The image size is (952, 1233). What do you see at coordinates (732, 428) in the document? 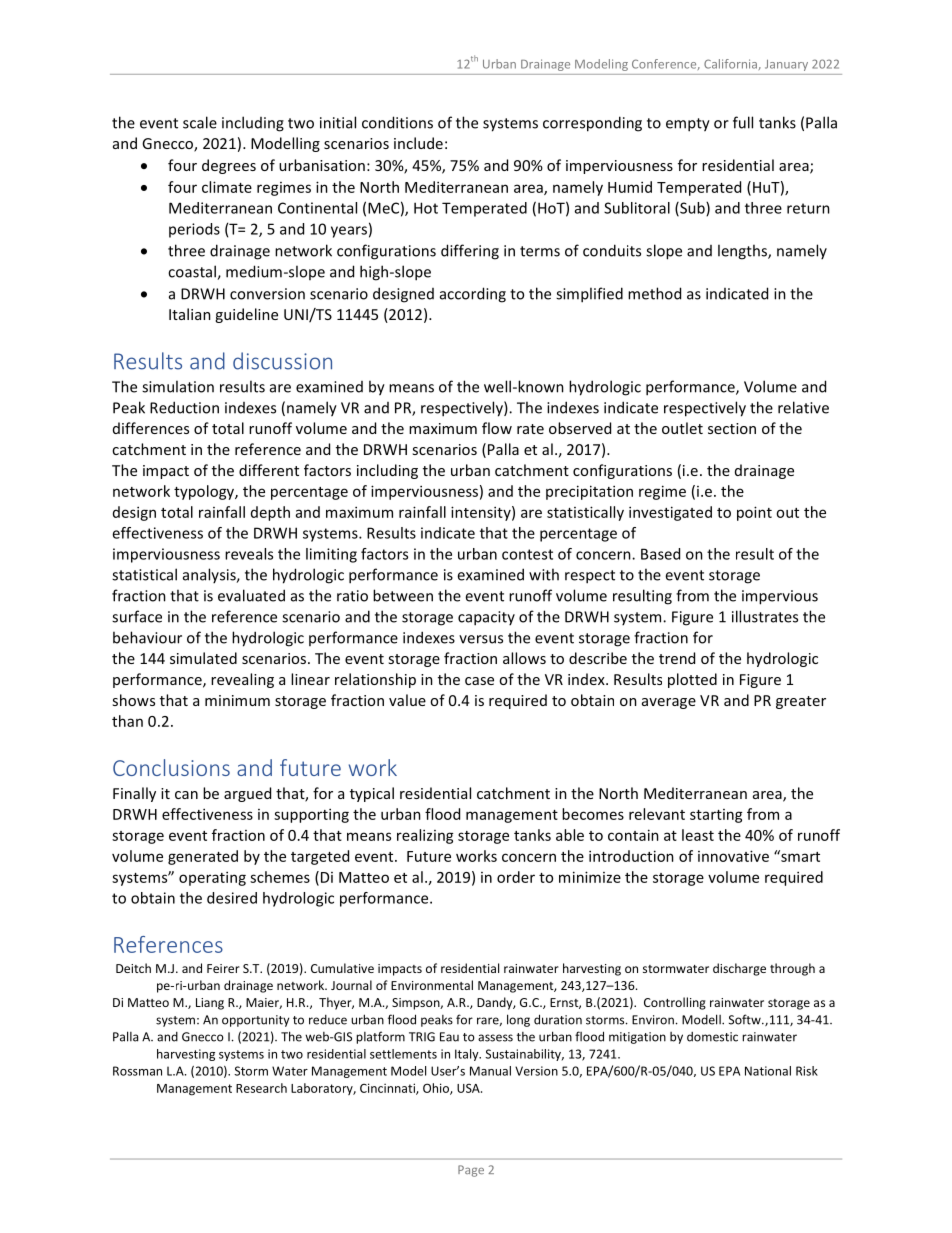
I see `section` at bounding box center [732, 428].
